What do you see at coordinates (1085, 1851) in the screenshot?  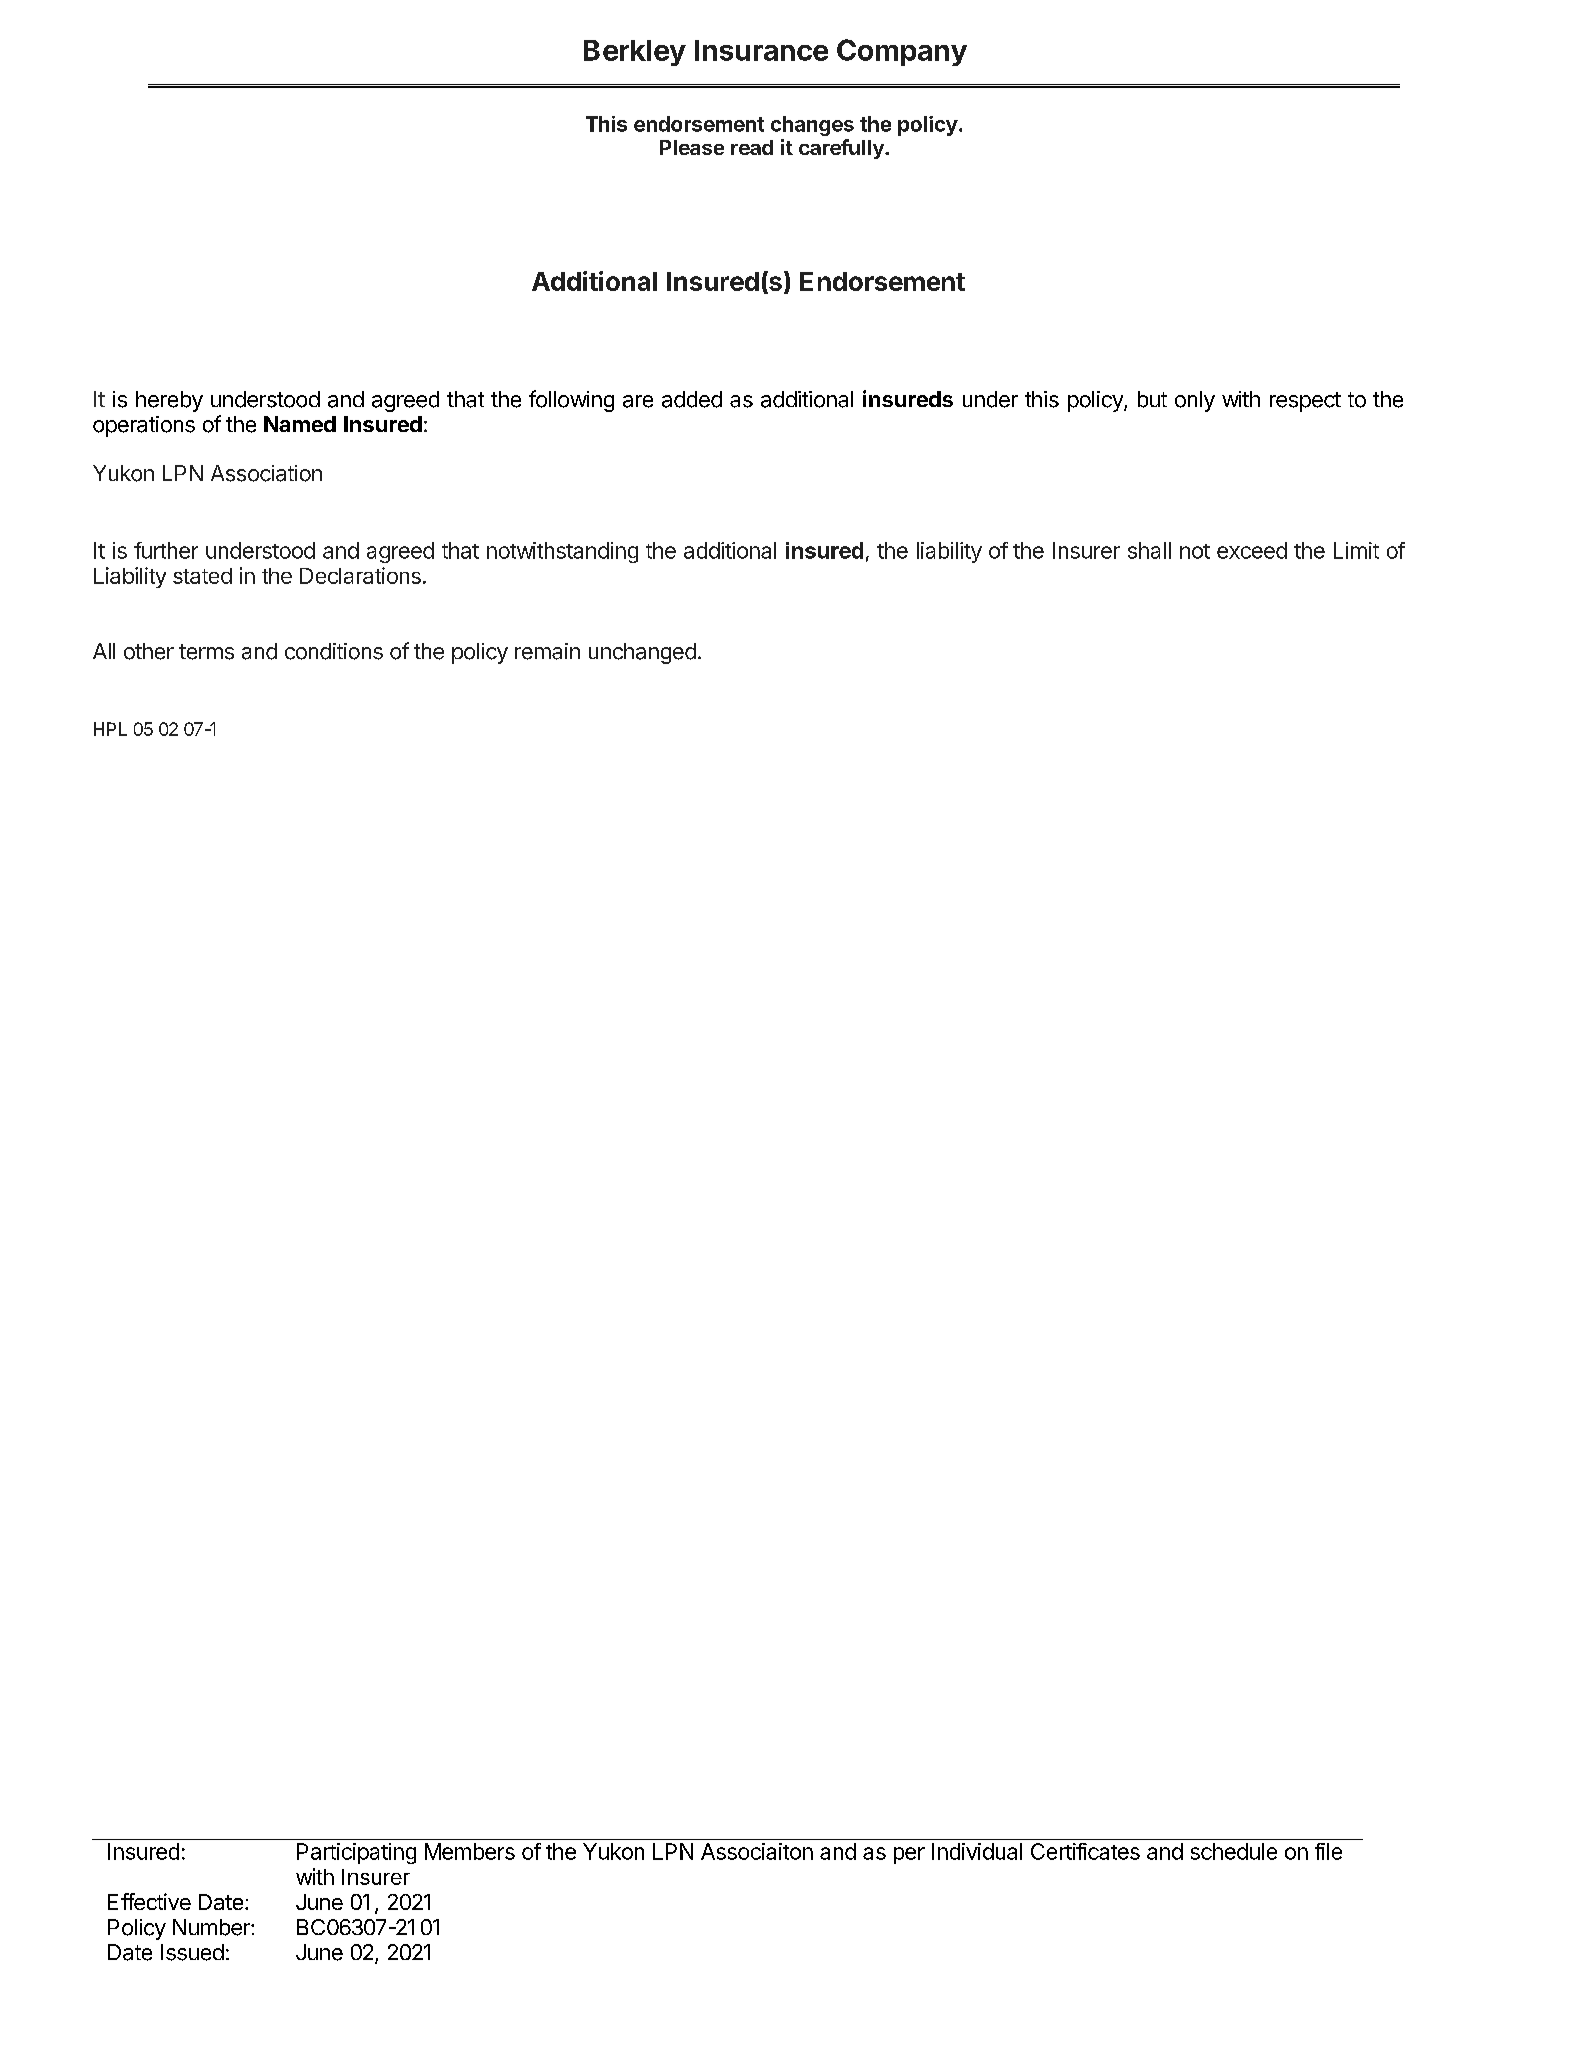 I see `Certificates` at bounding box center [1085, 1851].
